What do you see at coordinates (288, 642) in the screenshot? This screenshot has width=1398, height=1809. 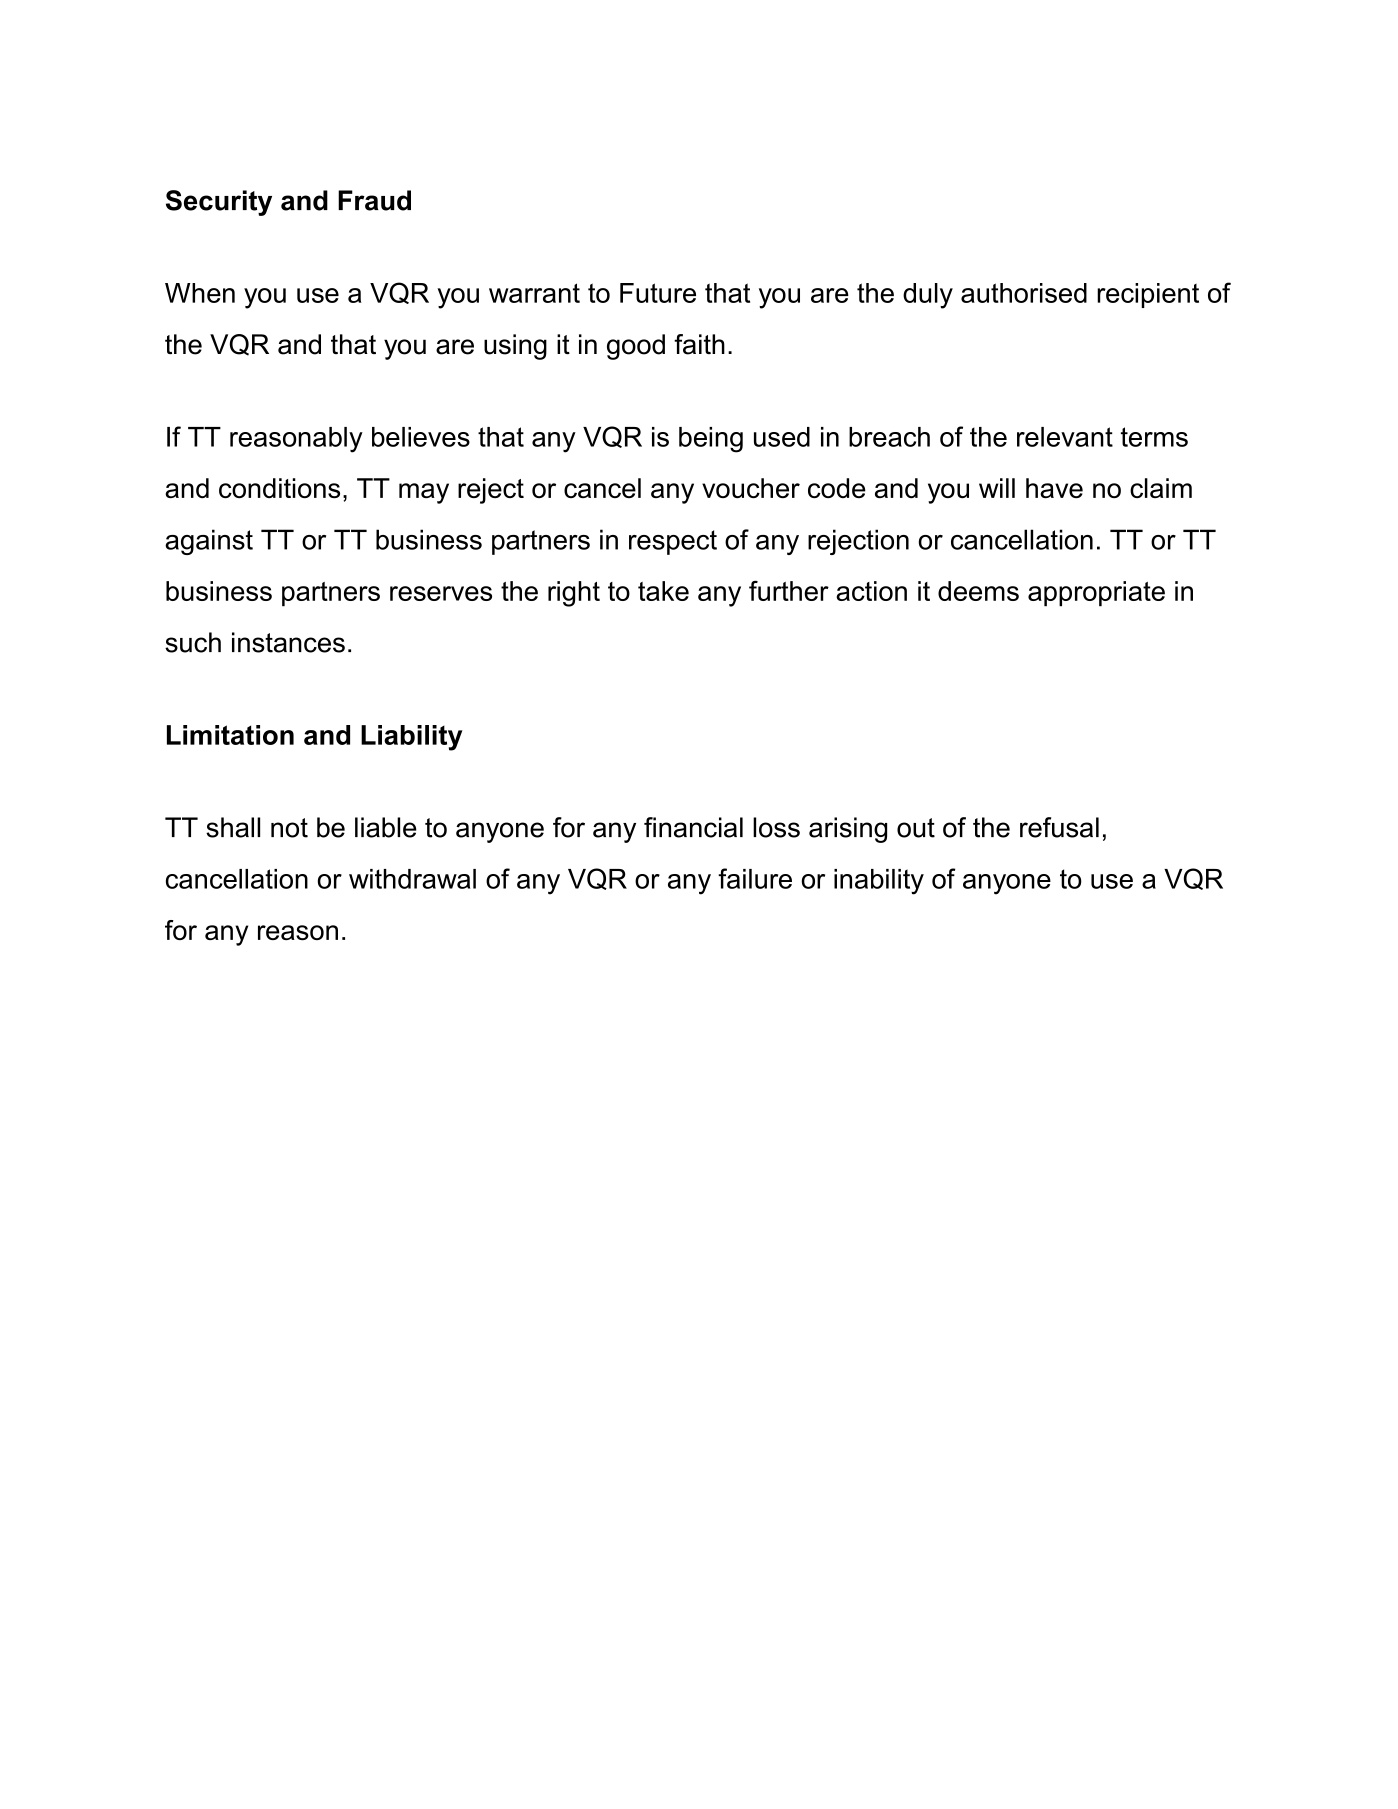 I see `instances` at bounding box center [288, 642].
